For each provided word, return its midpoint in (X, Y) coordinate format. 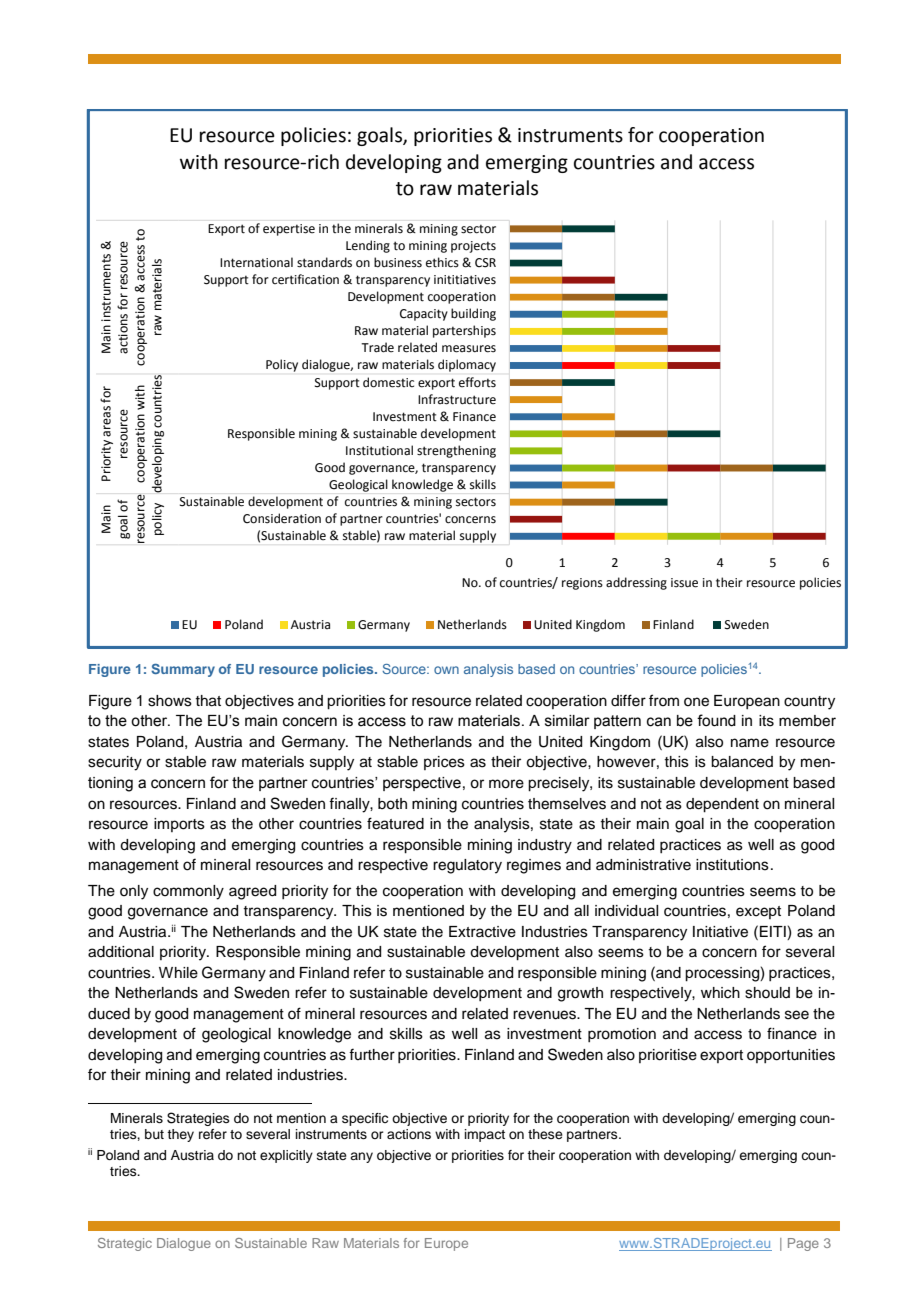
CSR (485, 263)
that (208, 701)
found (716, 720)
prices (444, 763)
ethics (442, 262)
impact (485, 1135)
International (256, 262)
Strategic (125, 1244)
